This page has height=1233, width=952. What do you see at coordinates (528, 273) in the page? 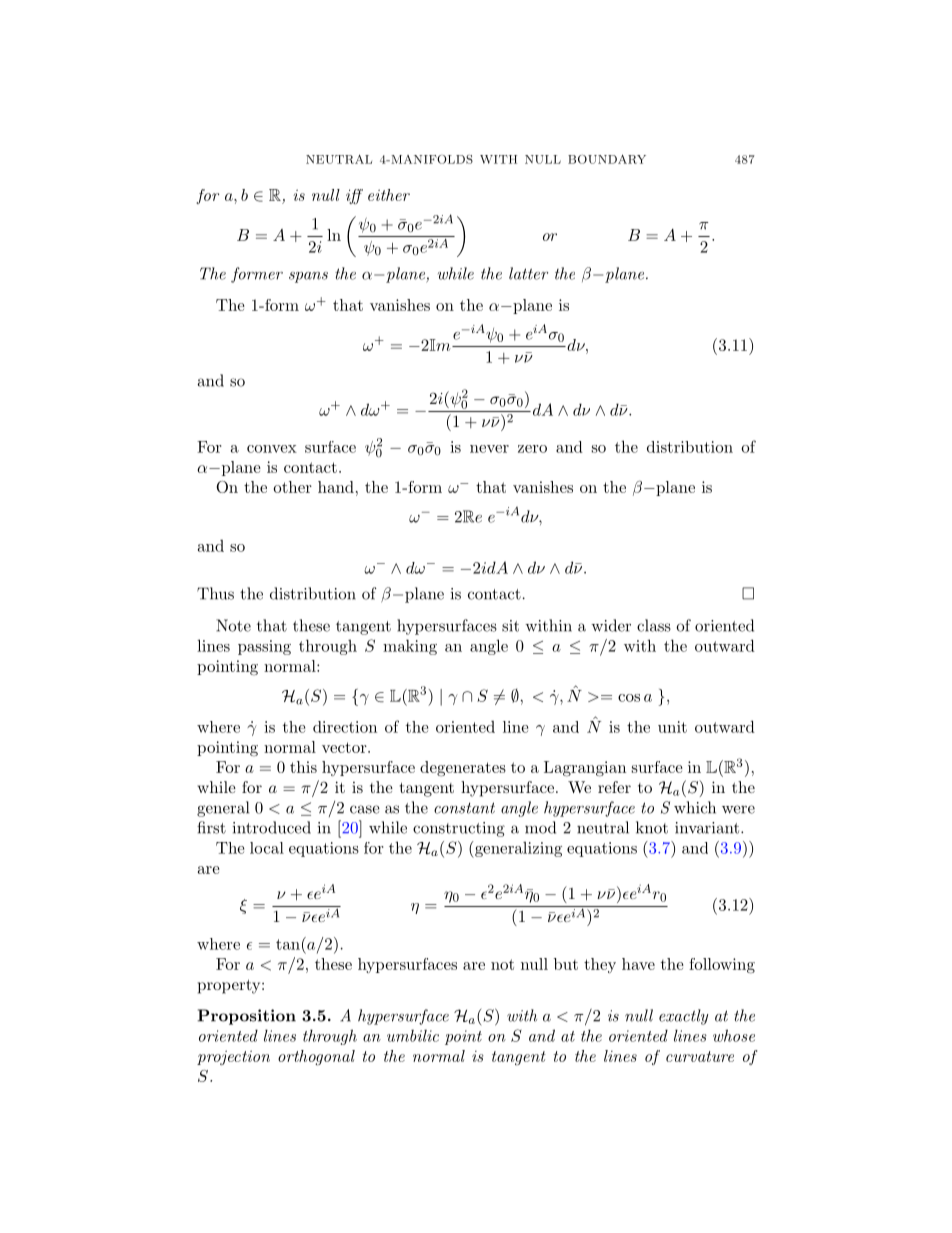
I see `latter` at bounding box center [528, 273].
